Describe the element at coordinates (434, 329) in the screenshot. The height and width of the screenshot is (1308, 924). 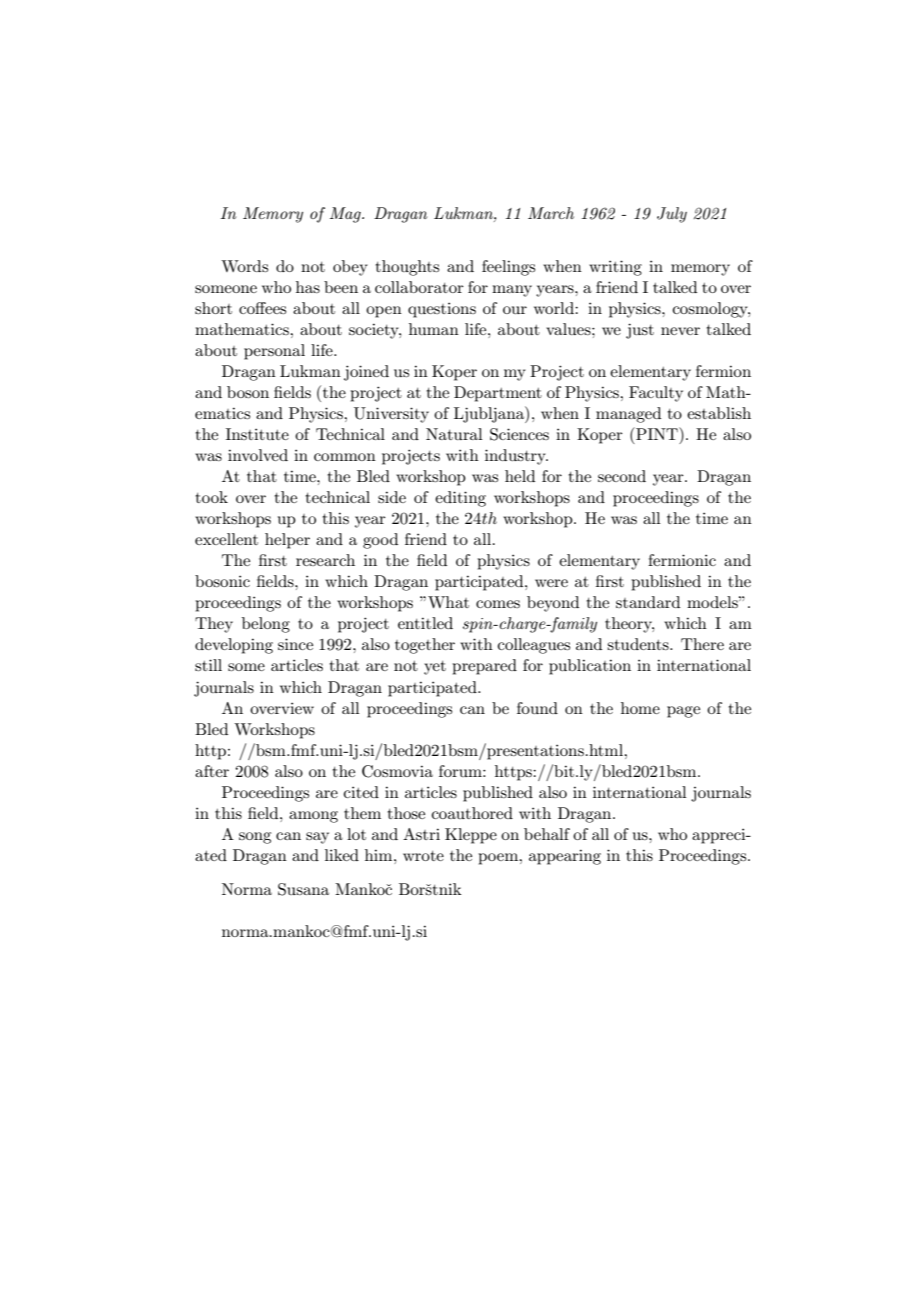
I see `human` at that location.
